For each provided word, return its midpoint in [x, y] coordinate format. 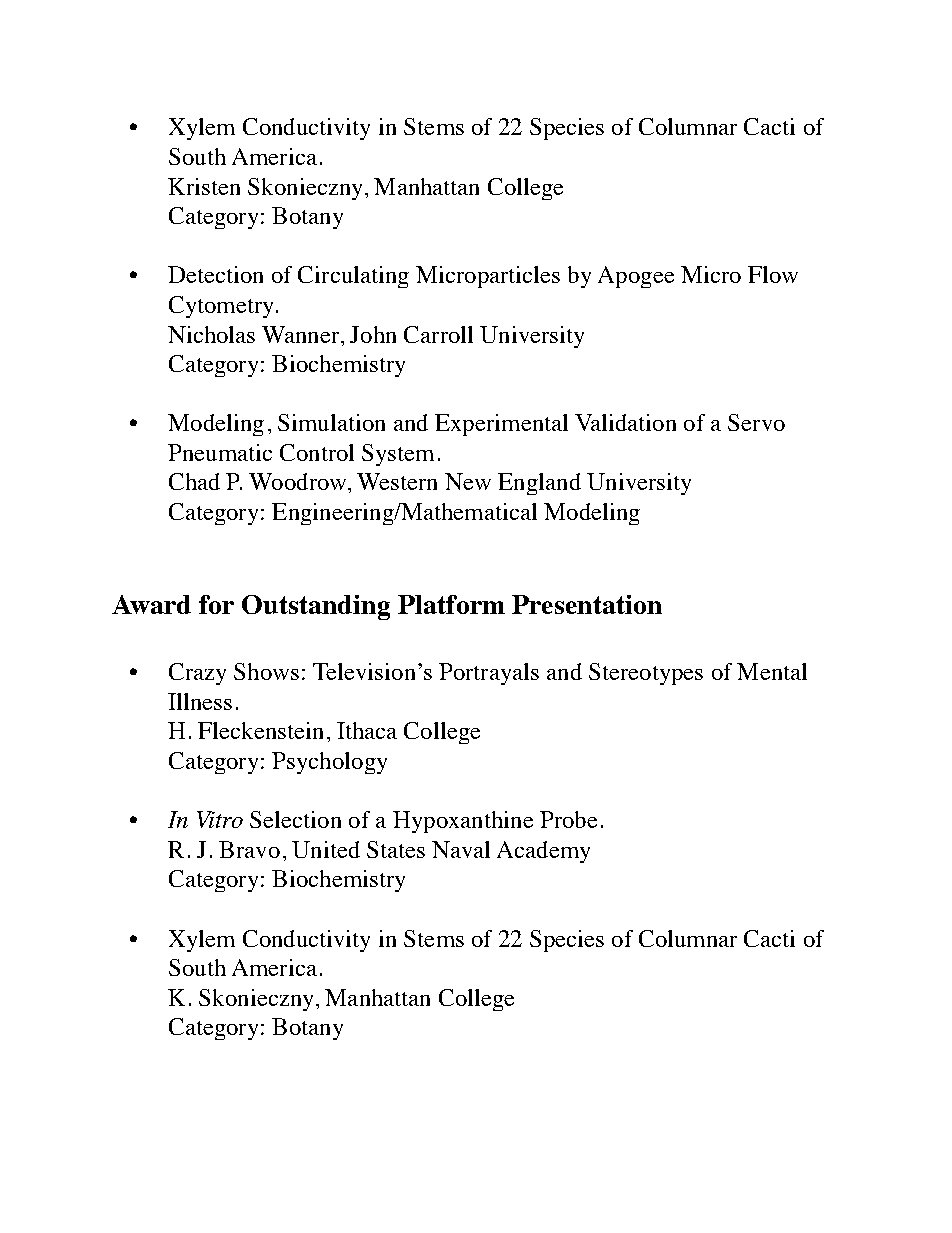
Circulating [353, 277]
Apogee [636, 277]
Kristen [204, 186]
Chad [194, 481]
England [539, 484]
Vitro [220, 819]
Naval [461, 849]
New [468, 481]
